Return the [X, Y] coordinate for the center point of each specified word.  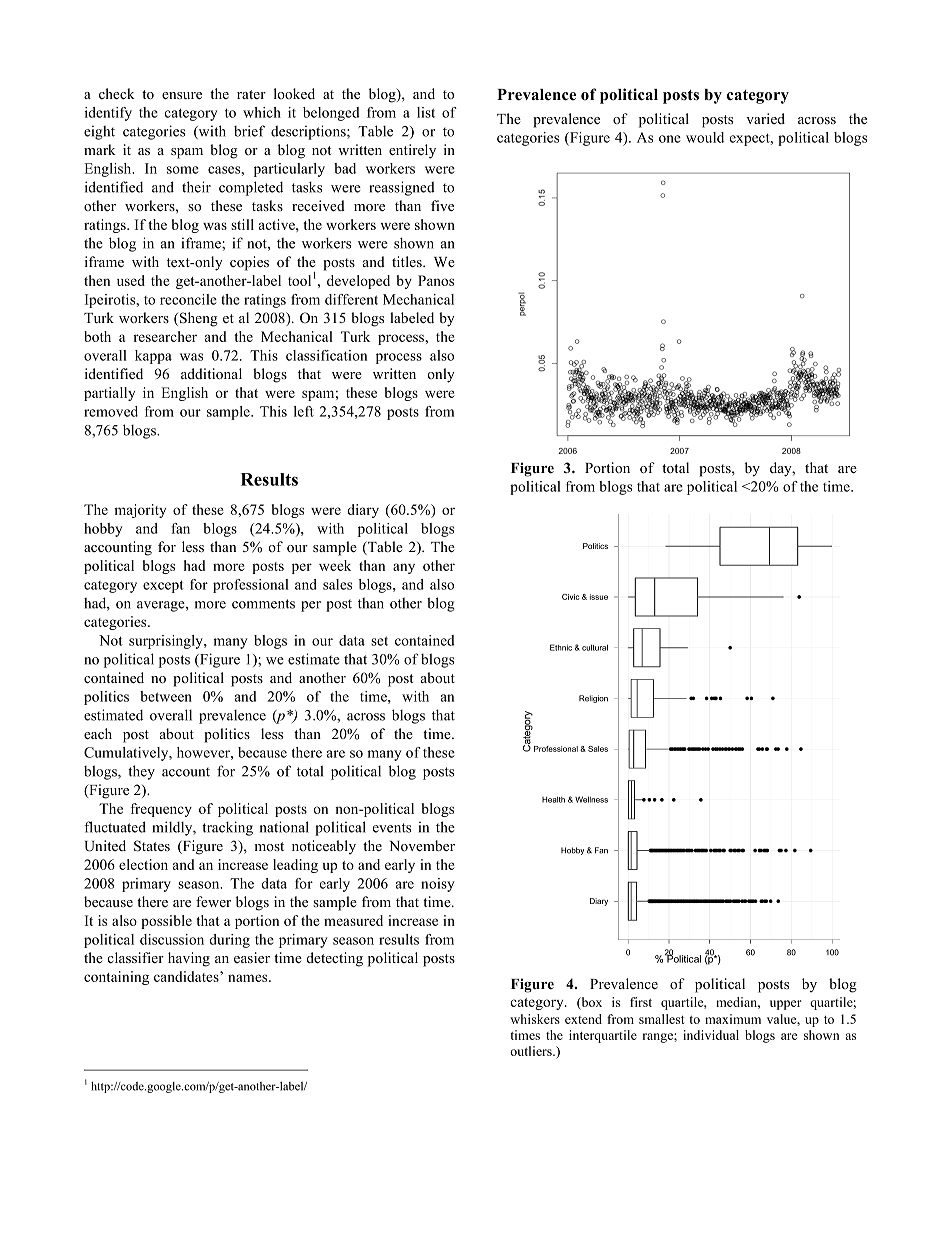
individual [711, 1035]
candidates [187, 976]
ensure [182, 95]
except [163, 586]
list [426, 112]
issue [599, 597]
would [705, 137]
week [335, 565]
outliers [532, 1051]
